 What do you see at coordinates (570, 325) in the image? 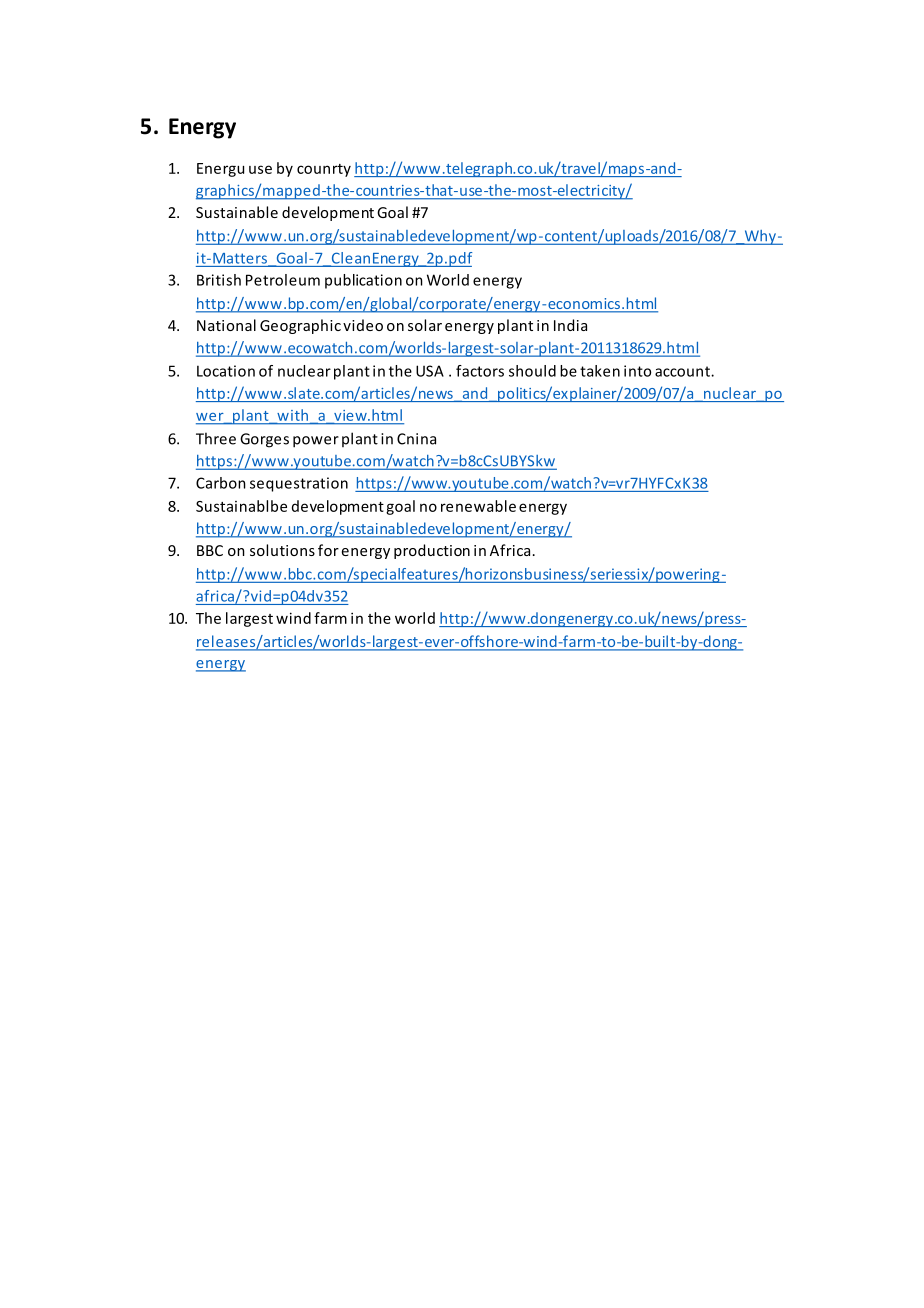
I see `India` at bounding box center [570, 325].
